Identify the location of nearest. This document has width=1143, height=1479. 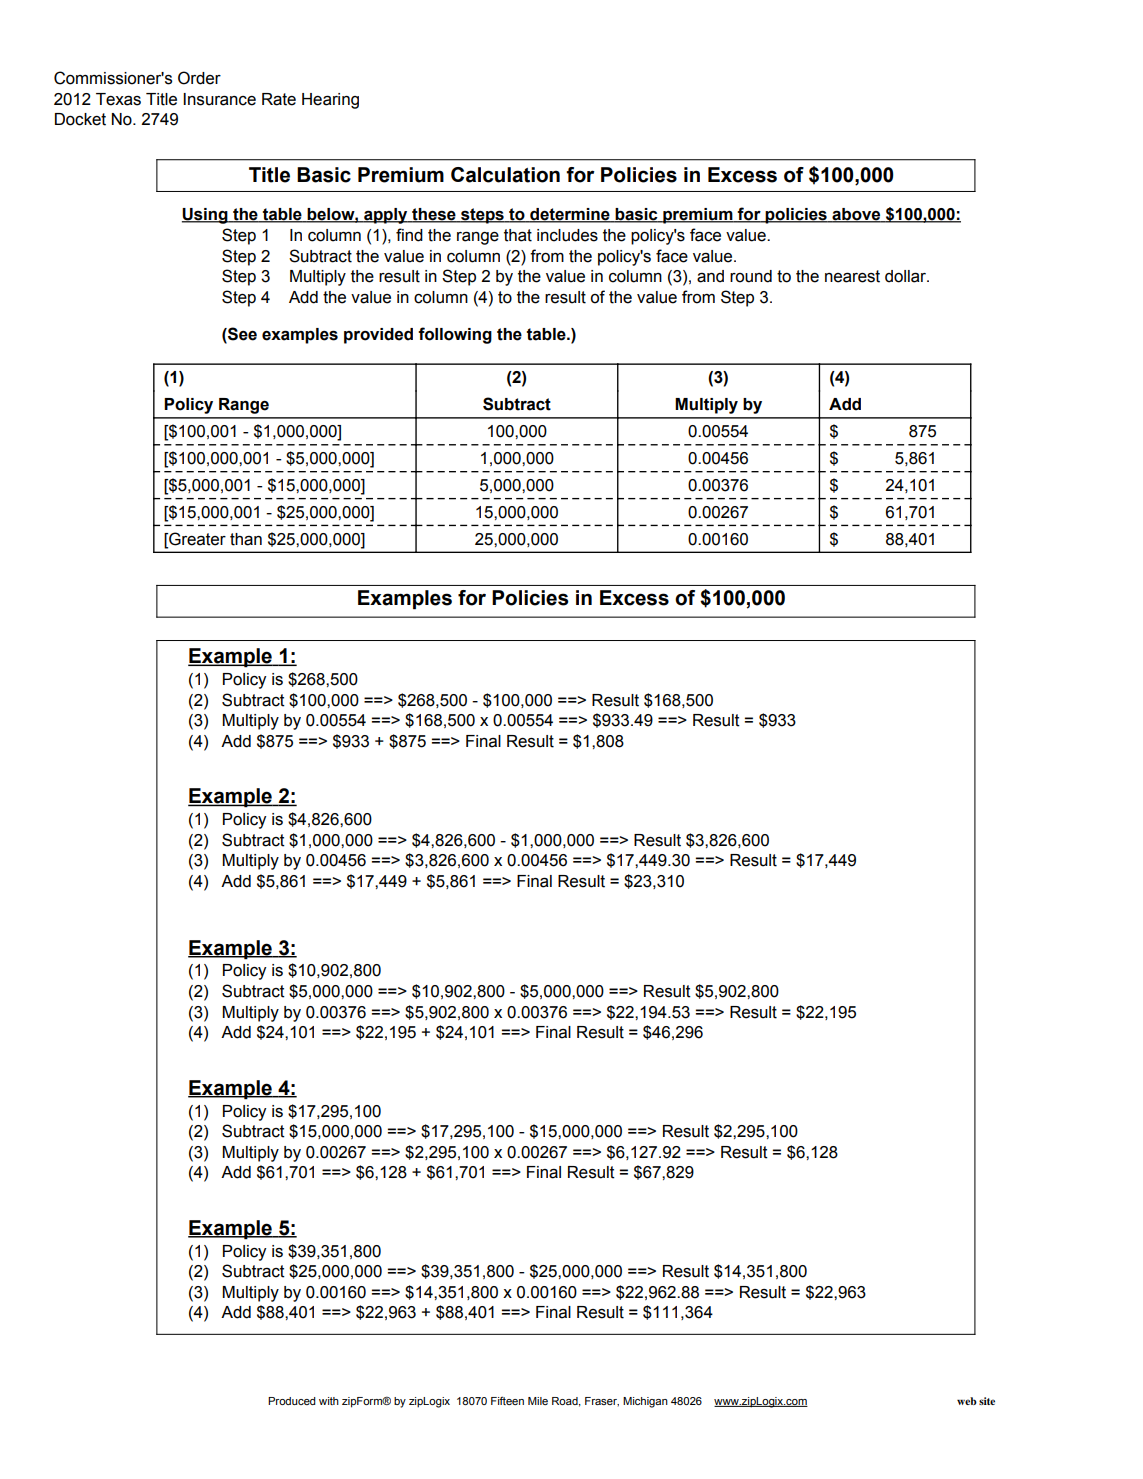
(852, 276).
